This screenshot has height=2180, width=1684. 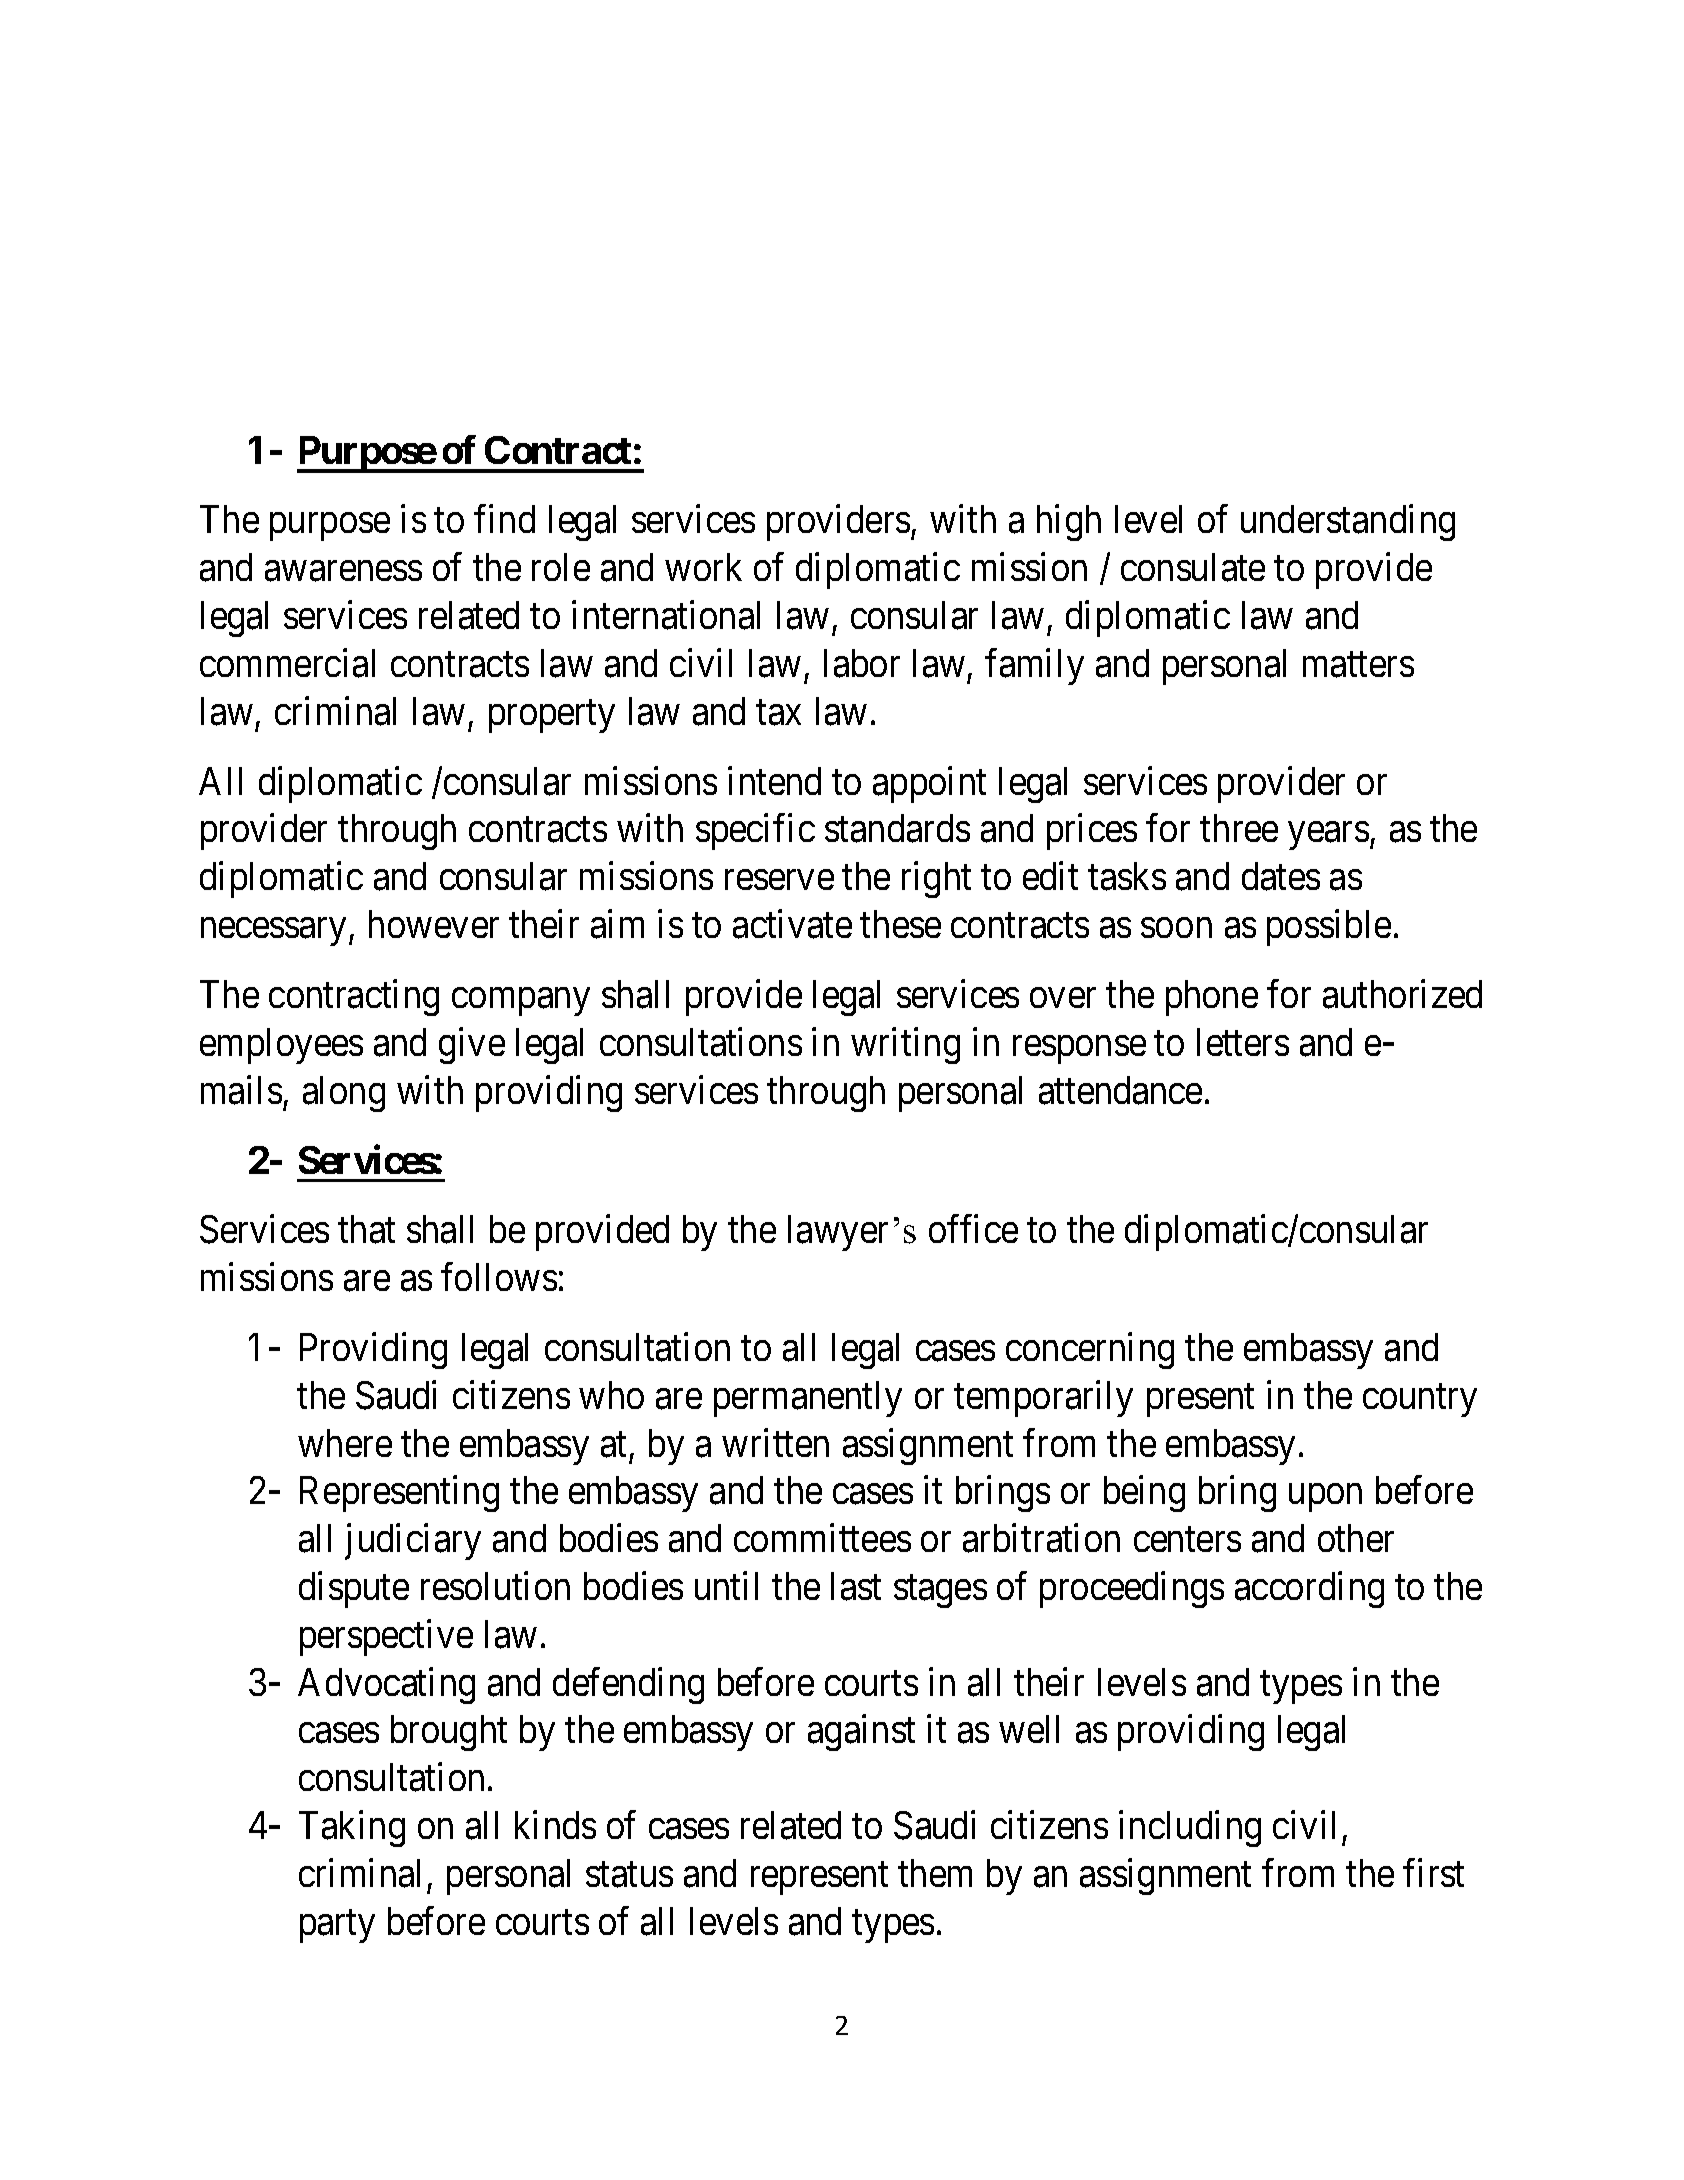 What do you see at coordinates (1348, 523) in the screenshot?
I see `understanding` at bounding box center [1348, 523].
